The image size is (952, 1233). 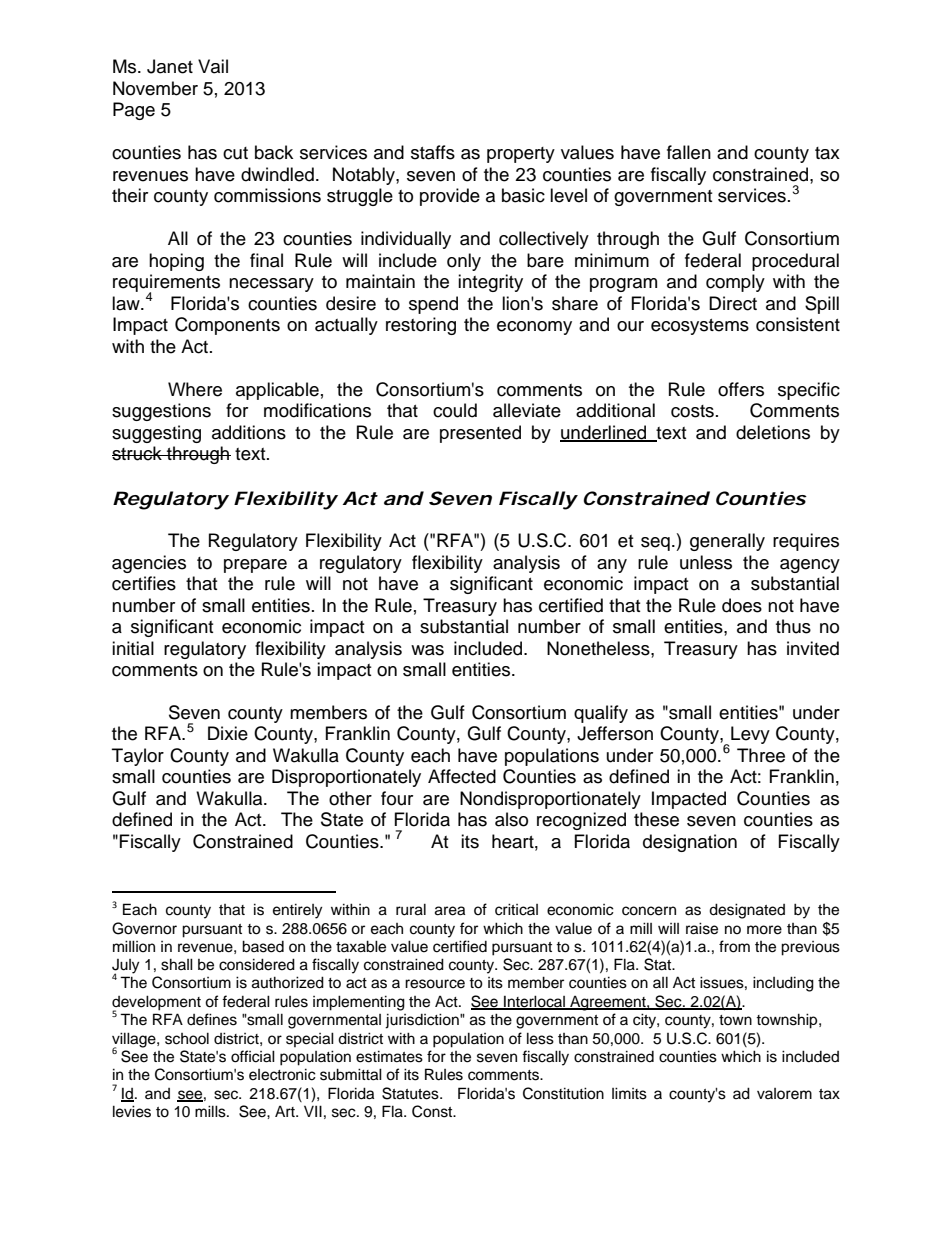 I want to click on Three, so click(x=761, y=755).
